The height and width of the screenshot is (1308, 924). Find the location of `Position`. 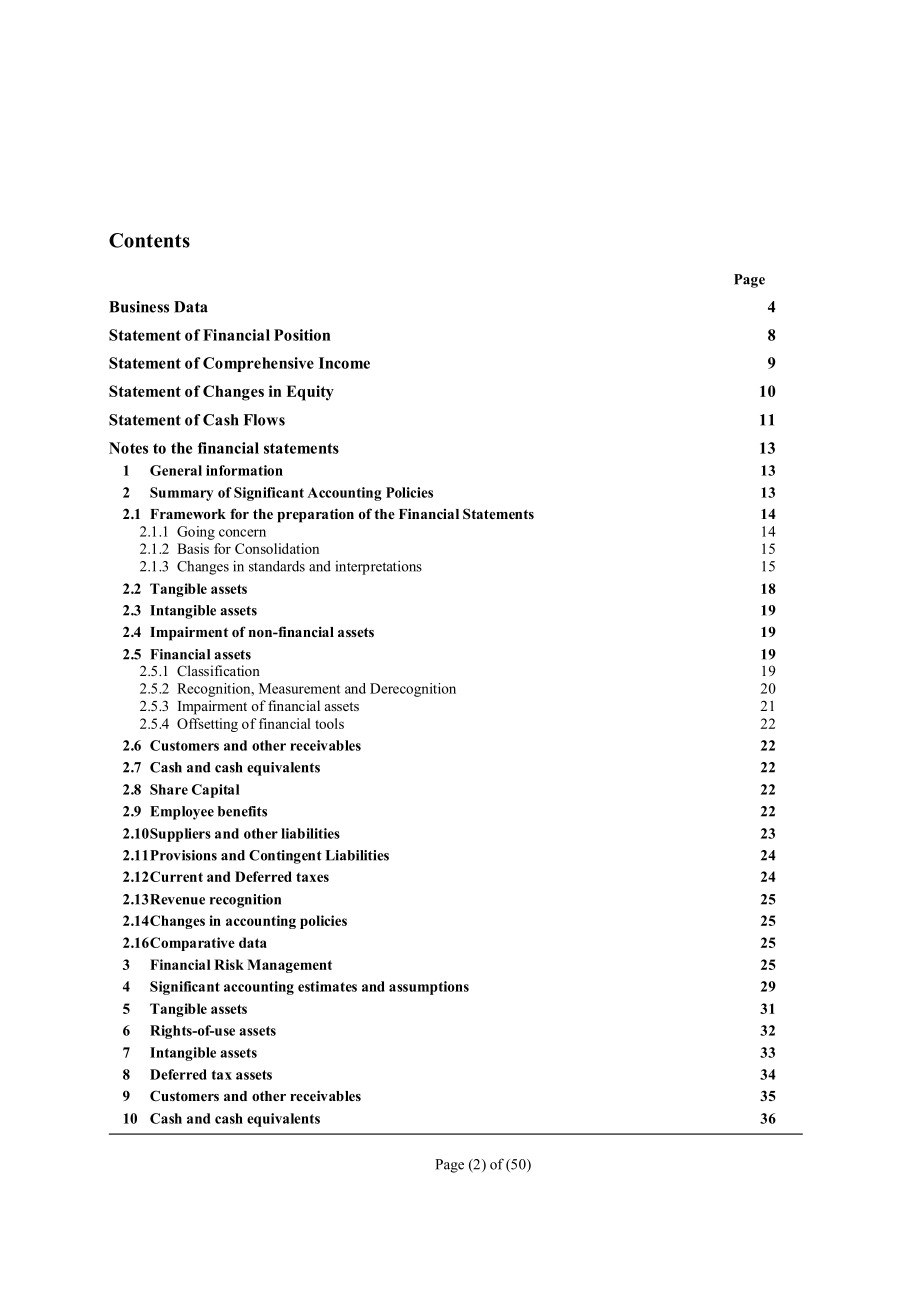

Position is located at coordinates (302, 335).
